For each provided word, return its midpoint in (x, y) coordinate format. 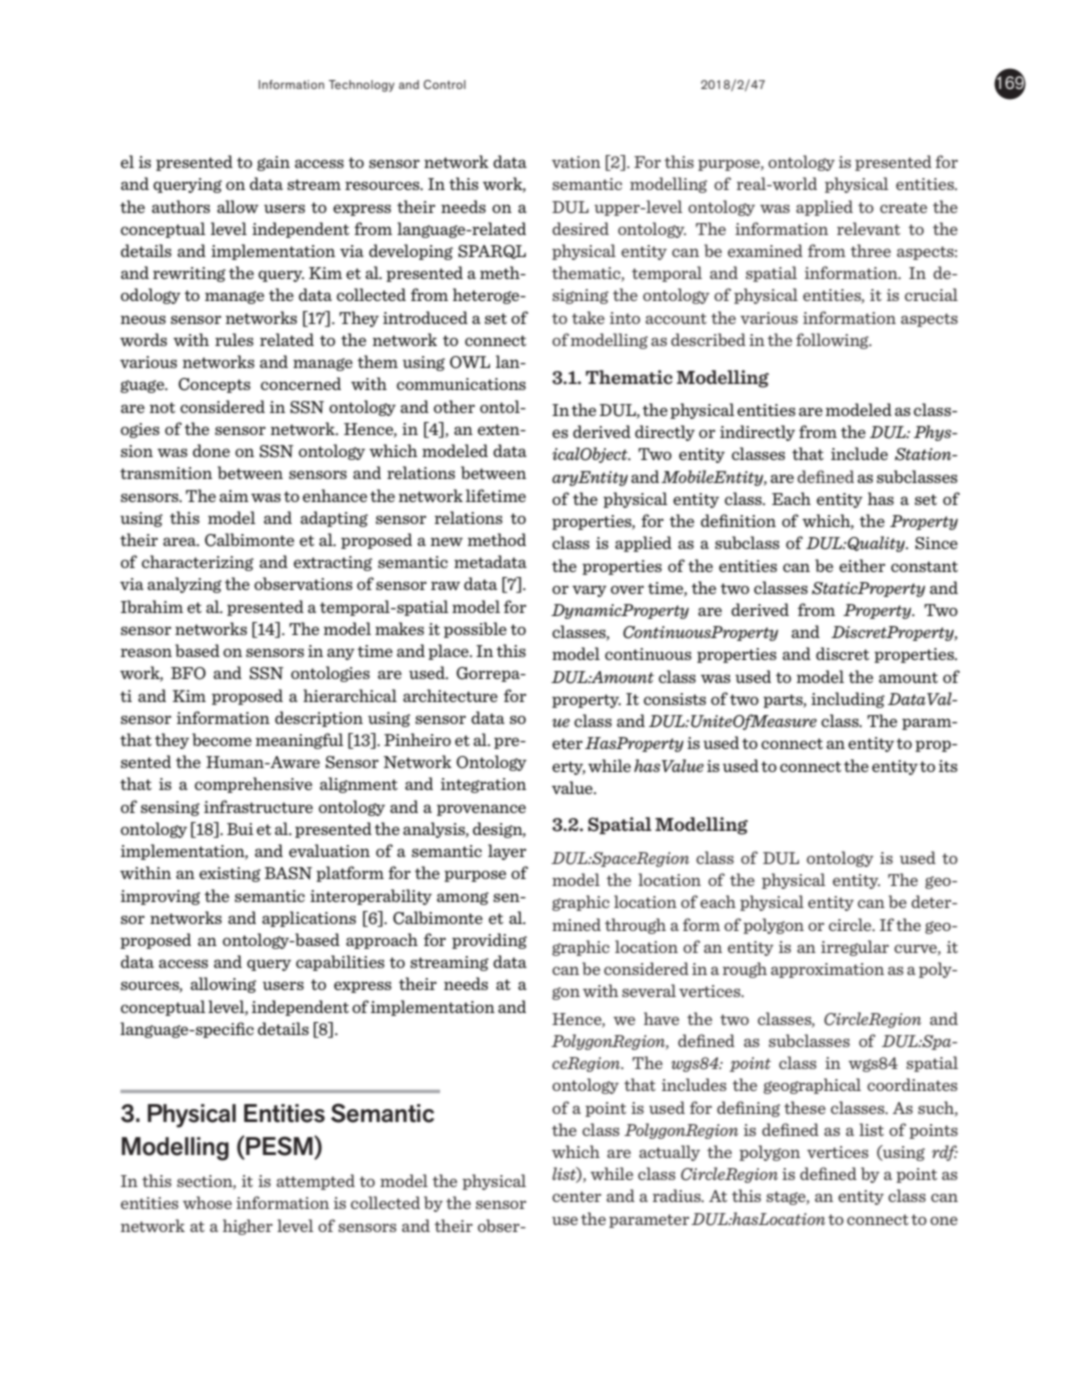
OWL (470, 362)
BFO (188, 673)
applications (309, 919)
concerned (301, 383)
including (848, 700)
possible (475, 630)
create (903, 207)
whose (207, 1202)
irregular (855, 948)
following (833, 341)
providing (489, 941)
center (576, 1196)
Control (445, 84)
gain (273, 163)
